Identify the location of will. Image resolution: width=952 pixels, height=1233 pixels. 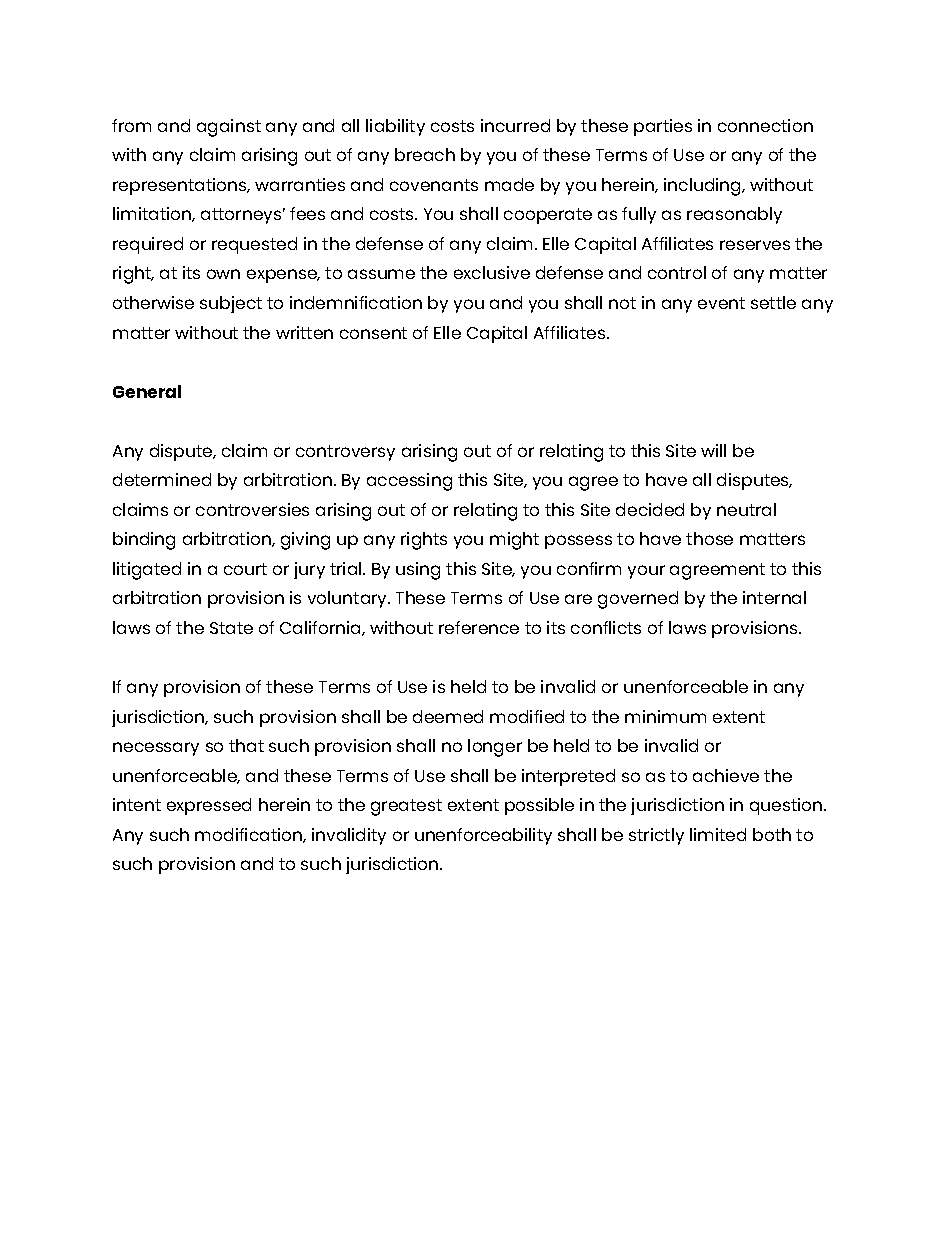
(713, 450).
